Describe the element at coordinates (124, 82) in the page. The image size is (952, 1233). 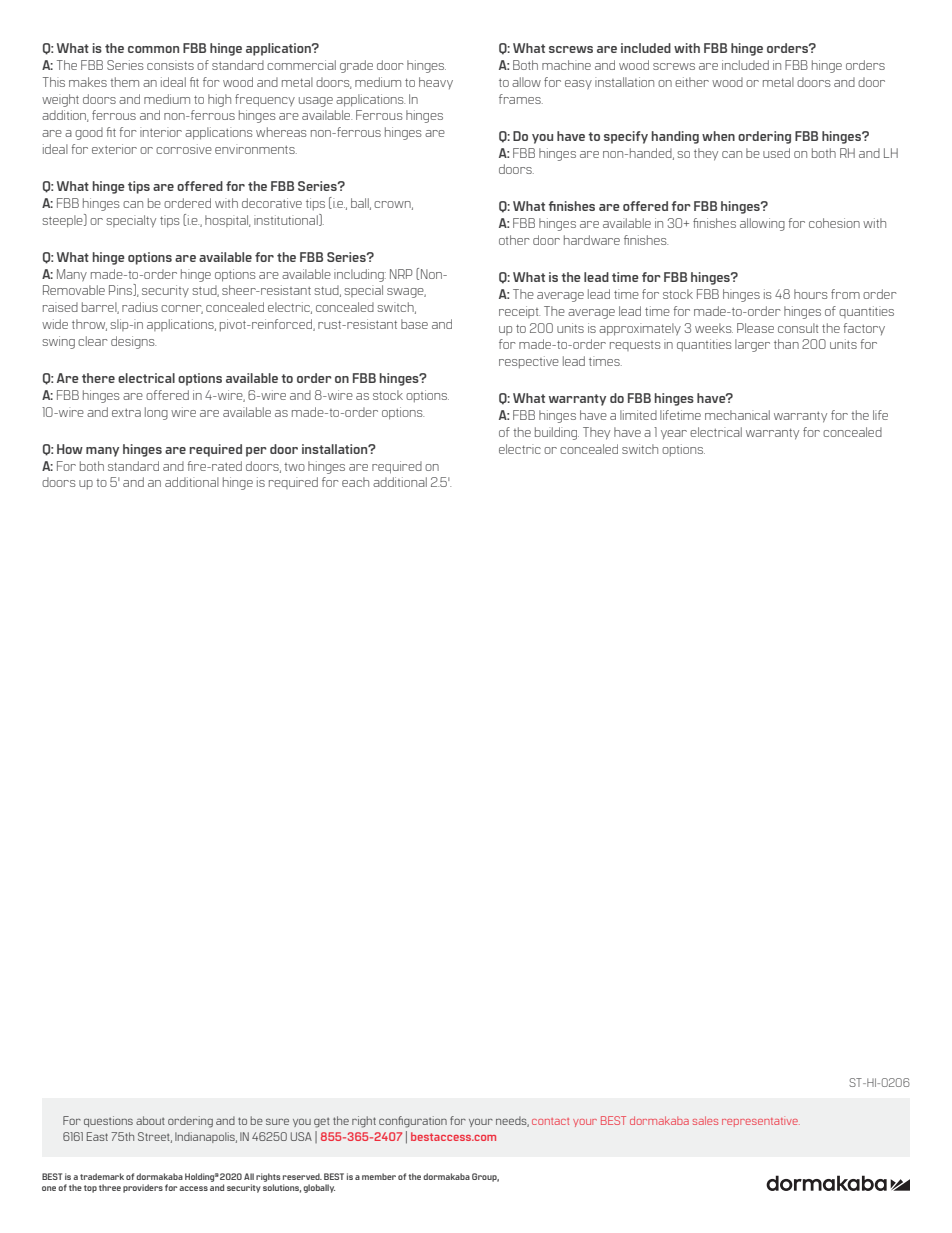
I see `them` at that location.
